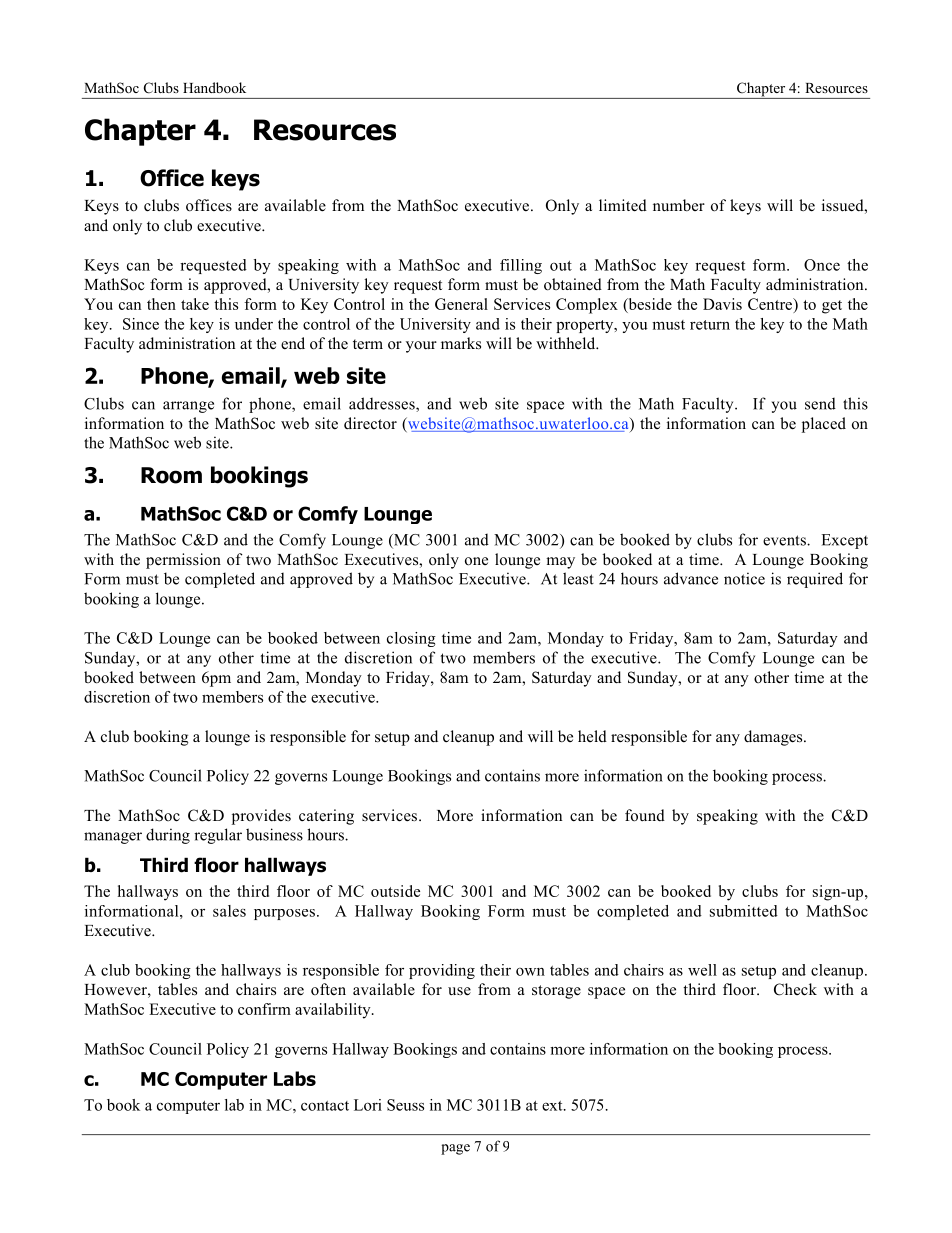 The width and height of the screenshot is (952, 1233). Describe the element at coordinates (521, 266) in the screenshot. I see `filling` at that location.
